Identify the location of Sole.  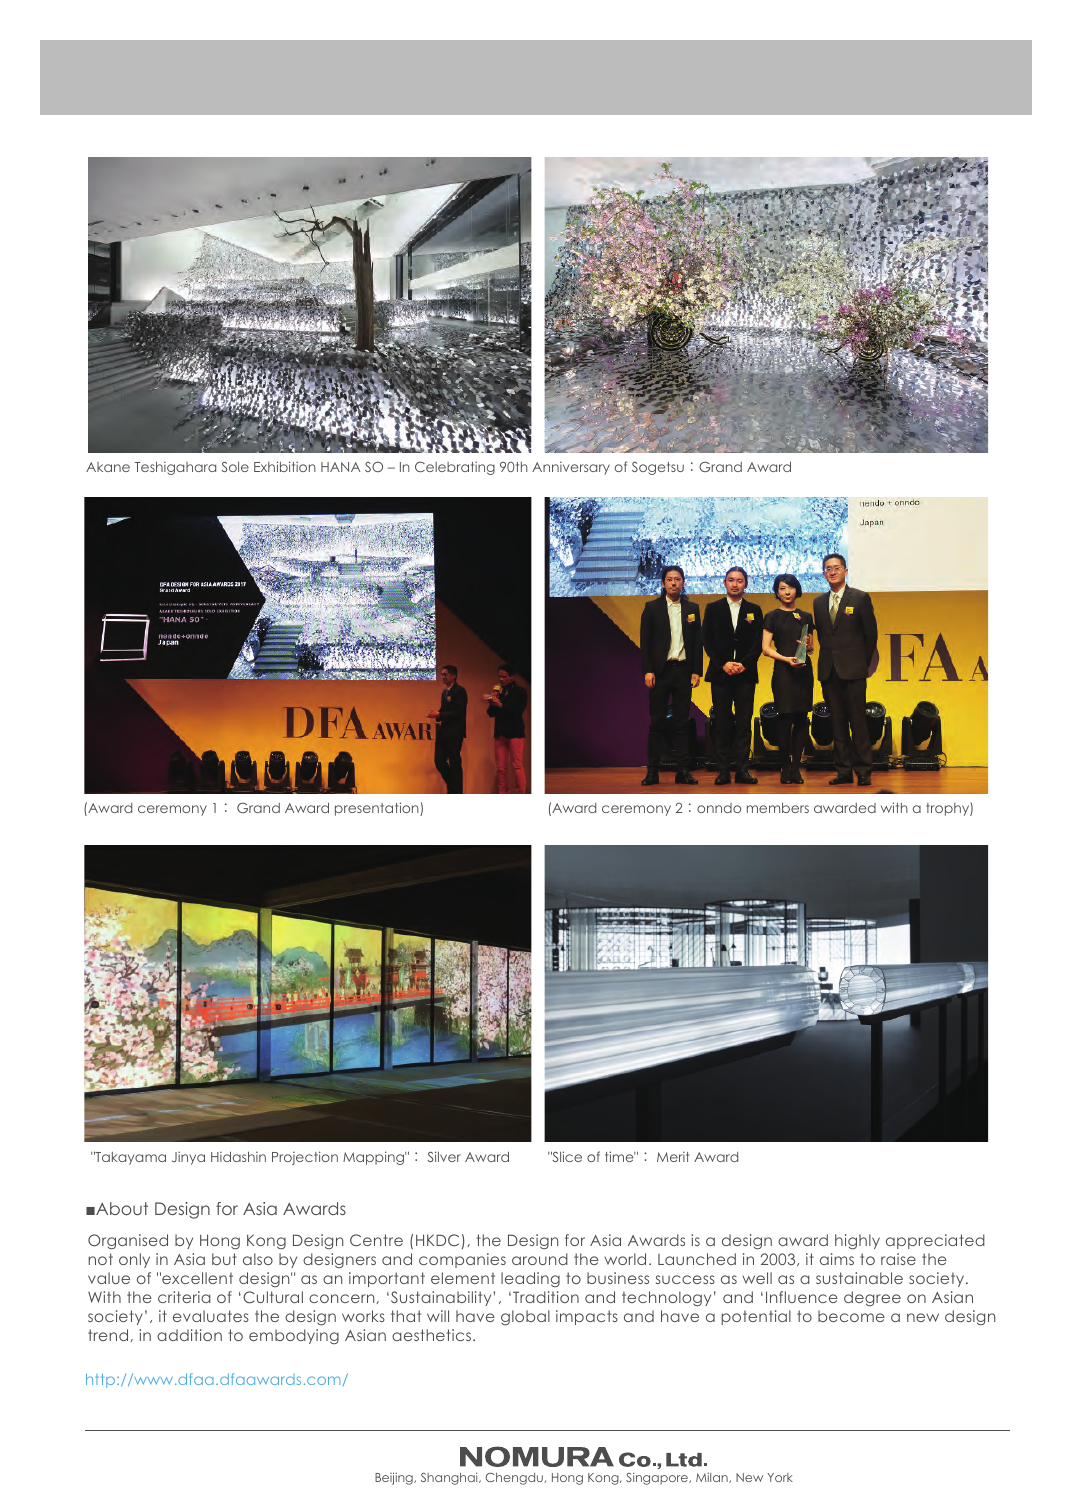
(235, 466).
